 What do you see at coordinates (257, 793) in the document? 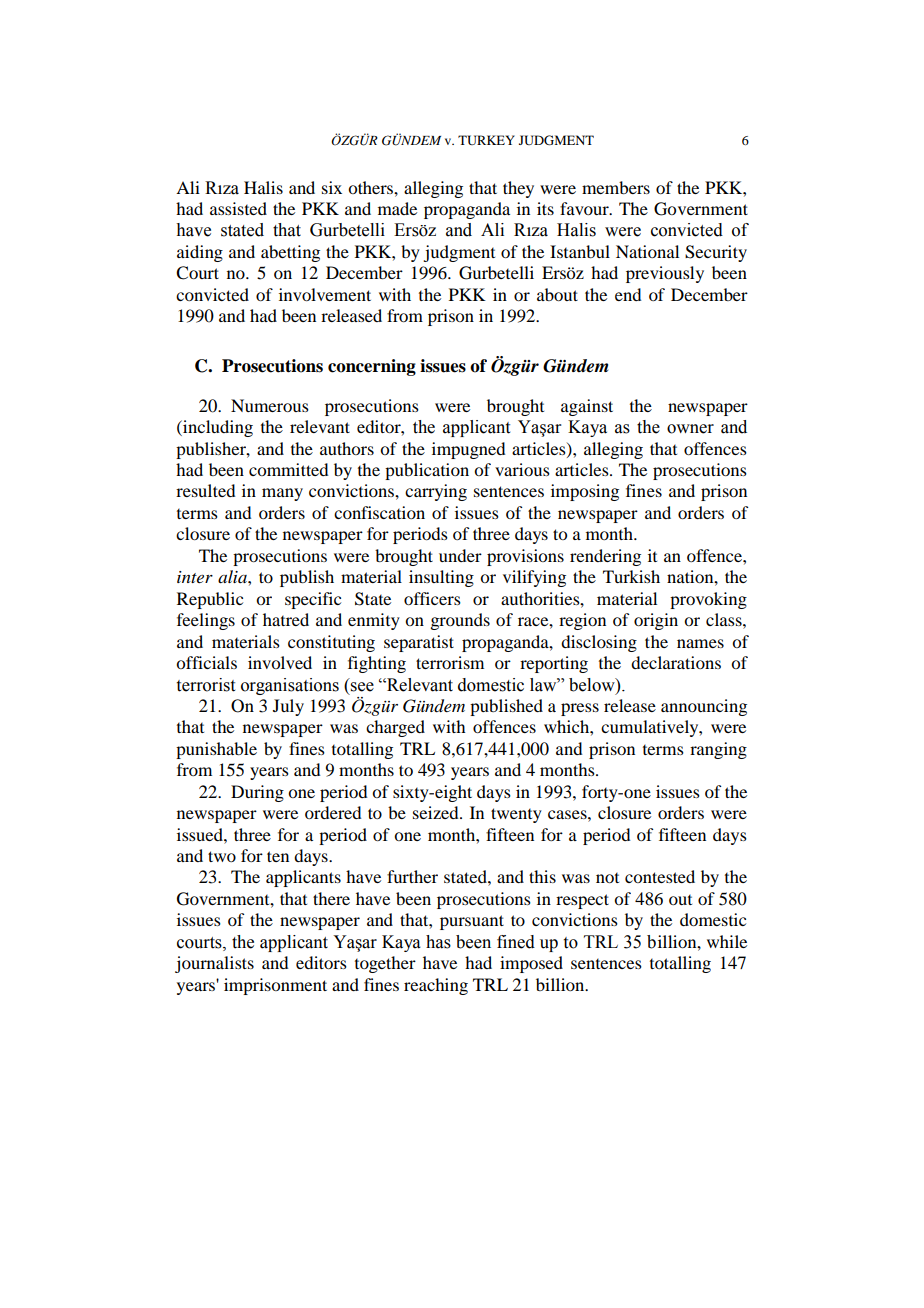
I see `During` at bounding box center [257, 793].
